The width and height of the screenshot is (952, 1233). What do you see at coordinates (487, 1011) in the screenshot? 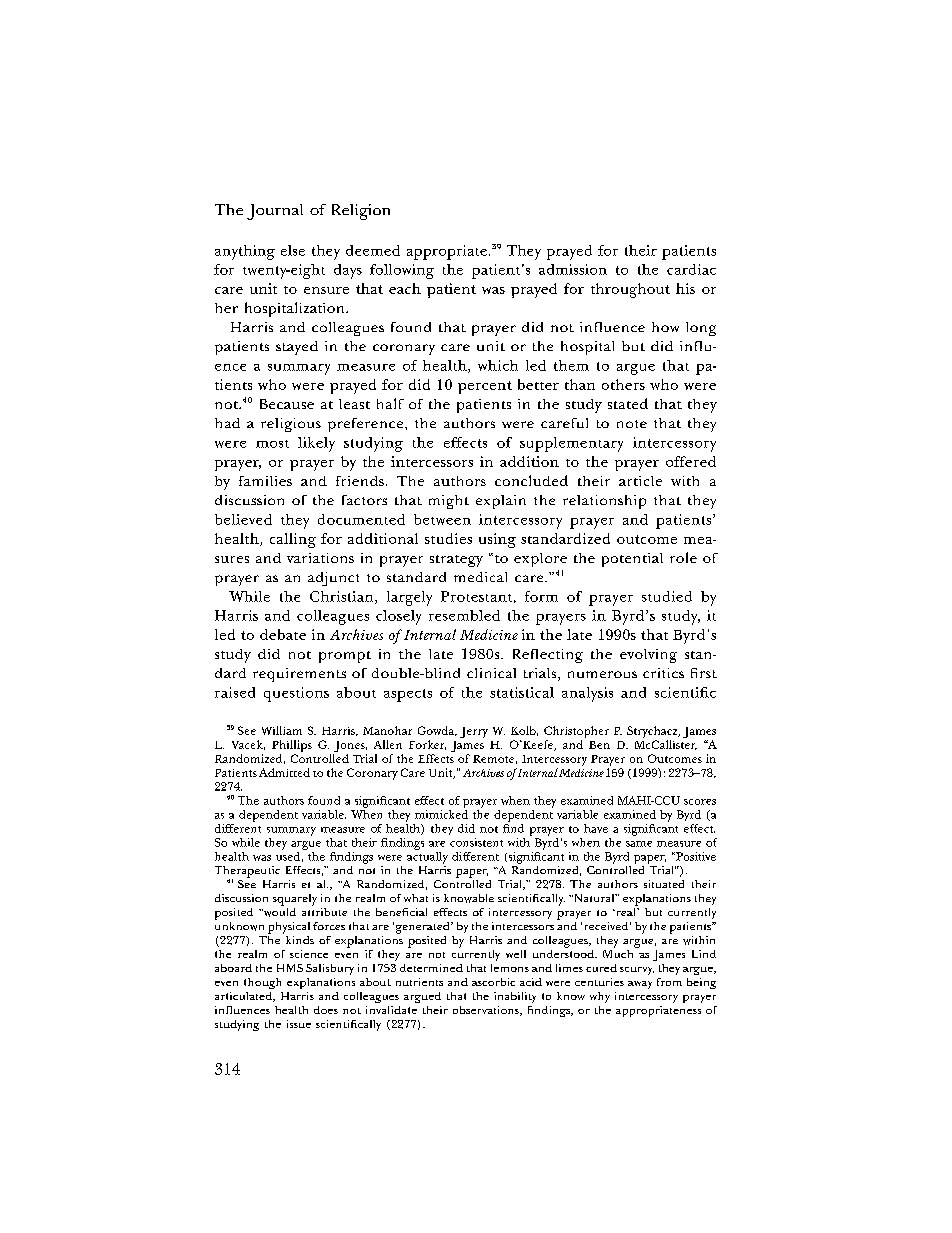
I see `observations` at bounding box center [487, 1011].
